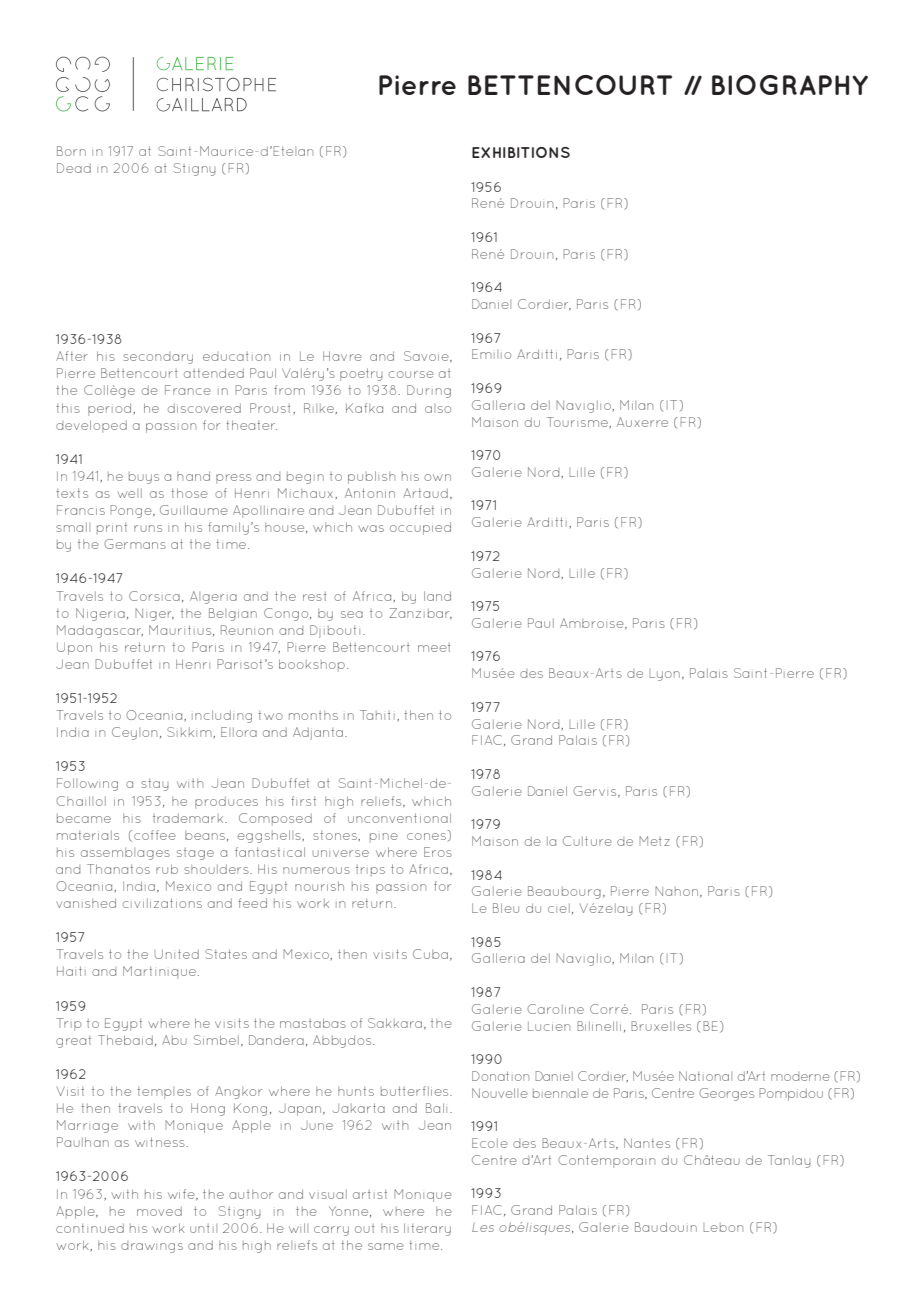 This image has width=924, height=1308. What do you see at coordinates (664, 675) in the image?
I see `Lyon` at bounding box center [664, 675].
